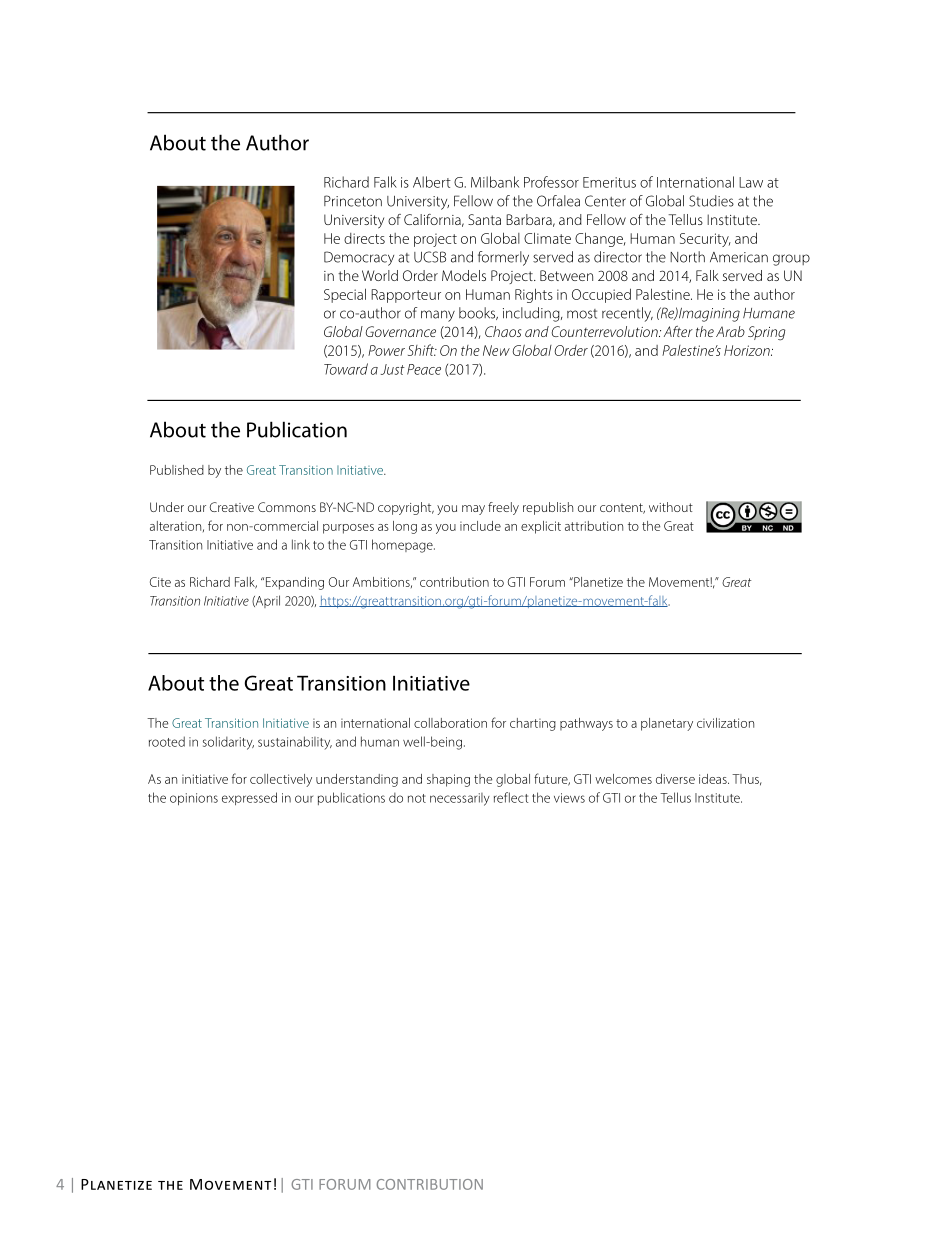 The height and width of the screenshot is (1233, 952). What do you see at coordinates (484, 219) in the screenshot?
I see `Santa` at bounding box center [484, 219].
